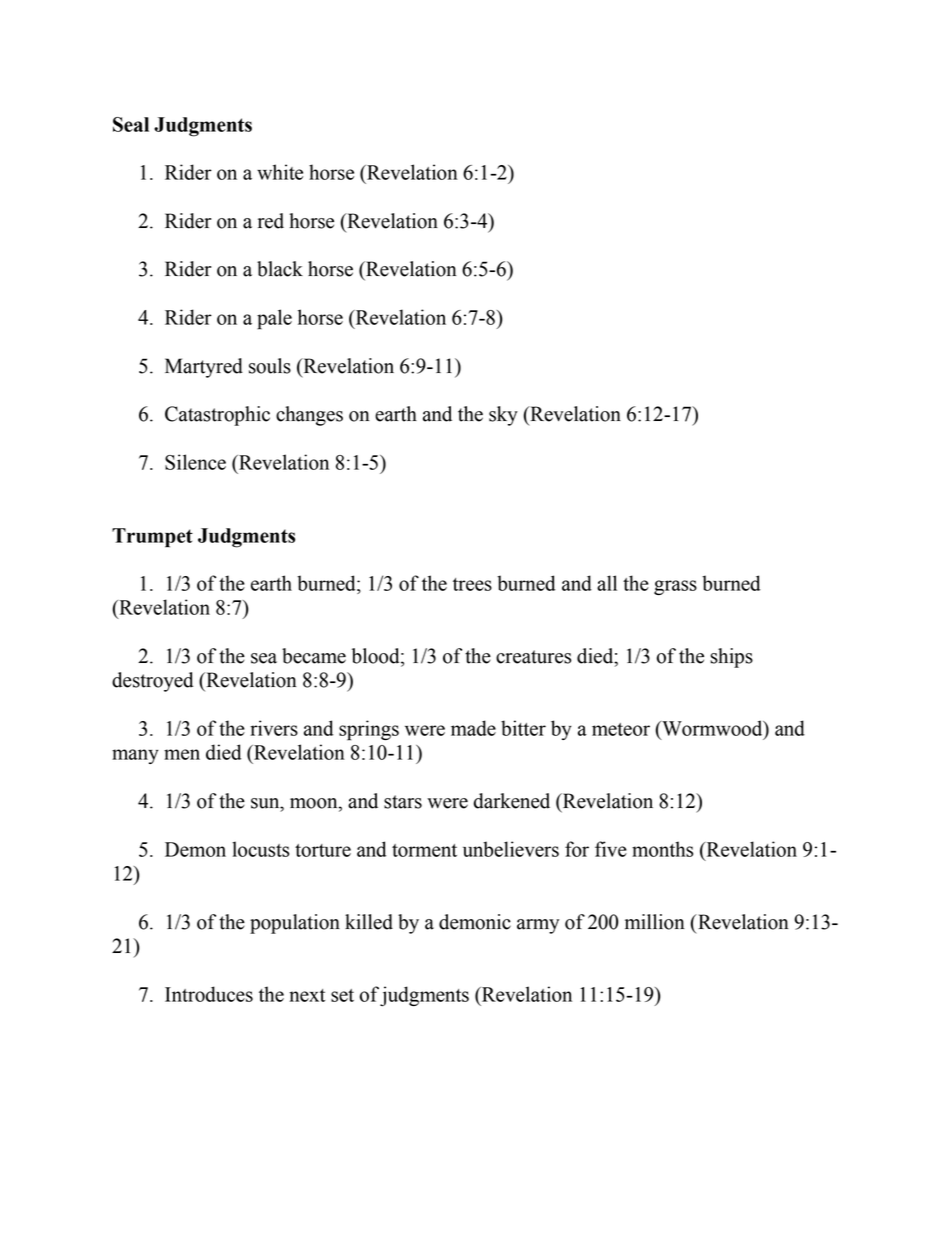  Describe the element at coordinates (503, 416) in the screenshot. I see `sky` at that location.
